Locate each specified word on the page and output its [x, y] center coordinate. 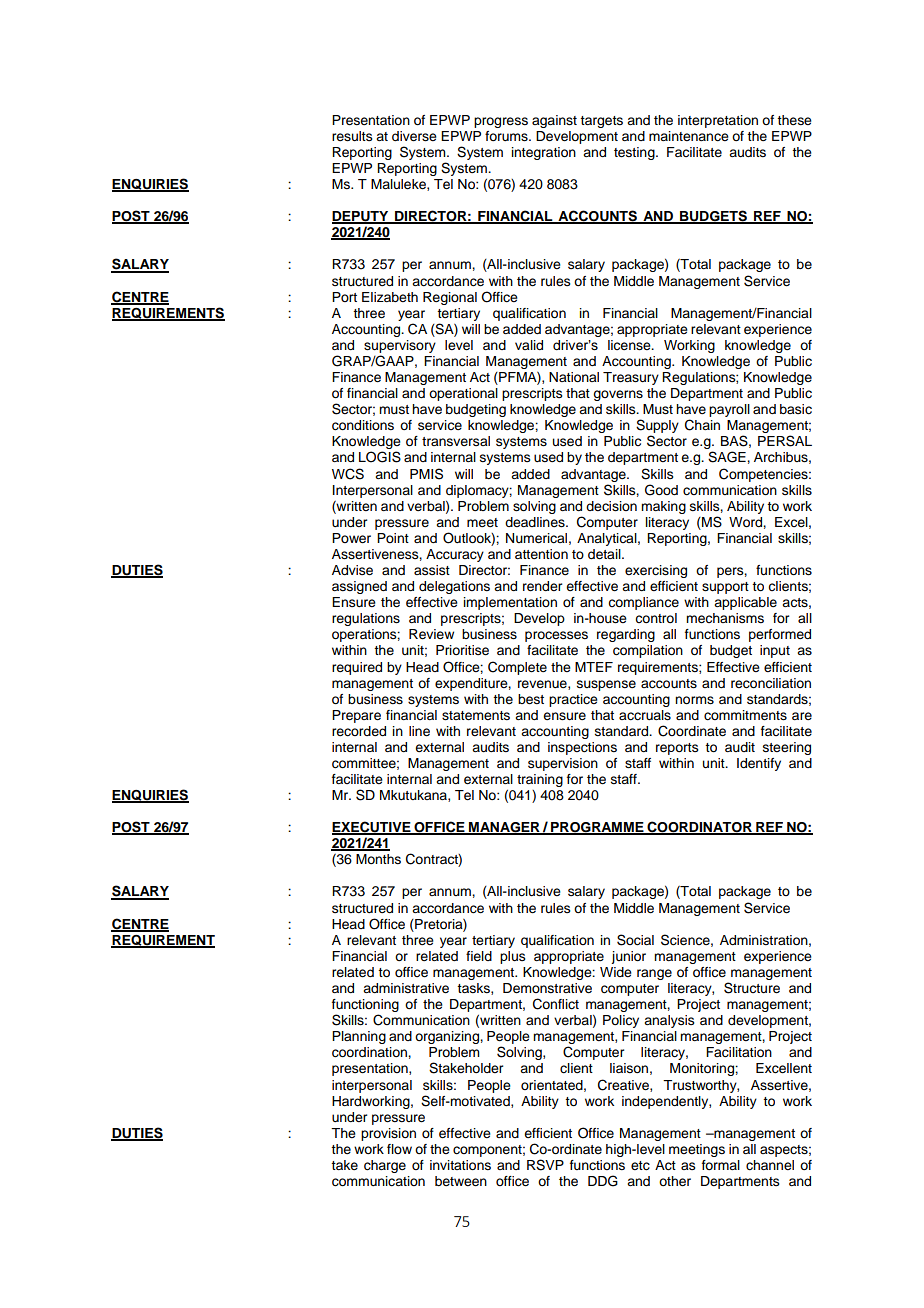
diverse [414, 136]
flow [399, 1149]
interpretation [718, 121]
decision [611, 506]
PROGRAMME [597, 828]
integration [544, 153]
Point [393, 538]
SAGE [728, 457]
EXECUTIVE [372, 828]
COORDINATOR [699, 828]
